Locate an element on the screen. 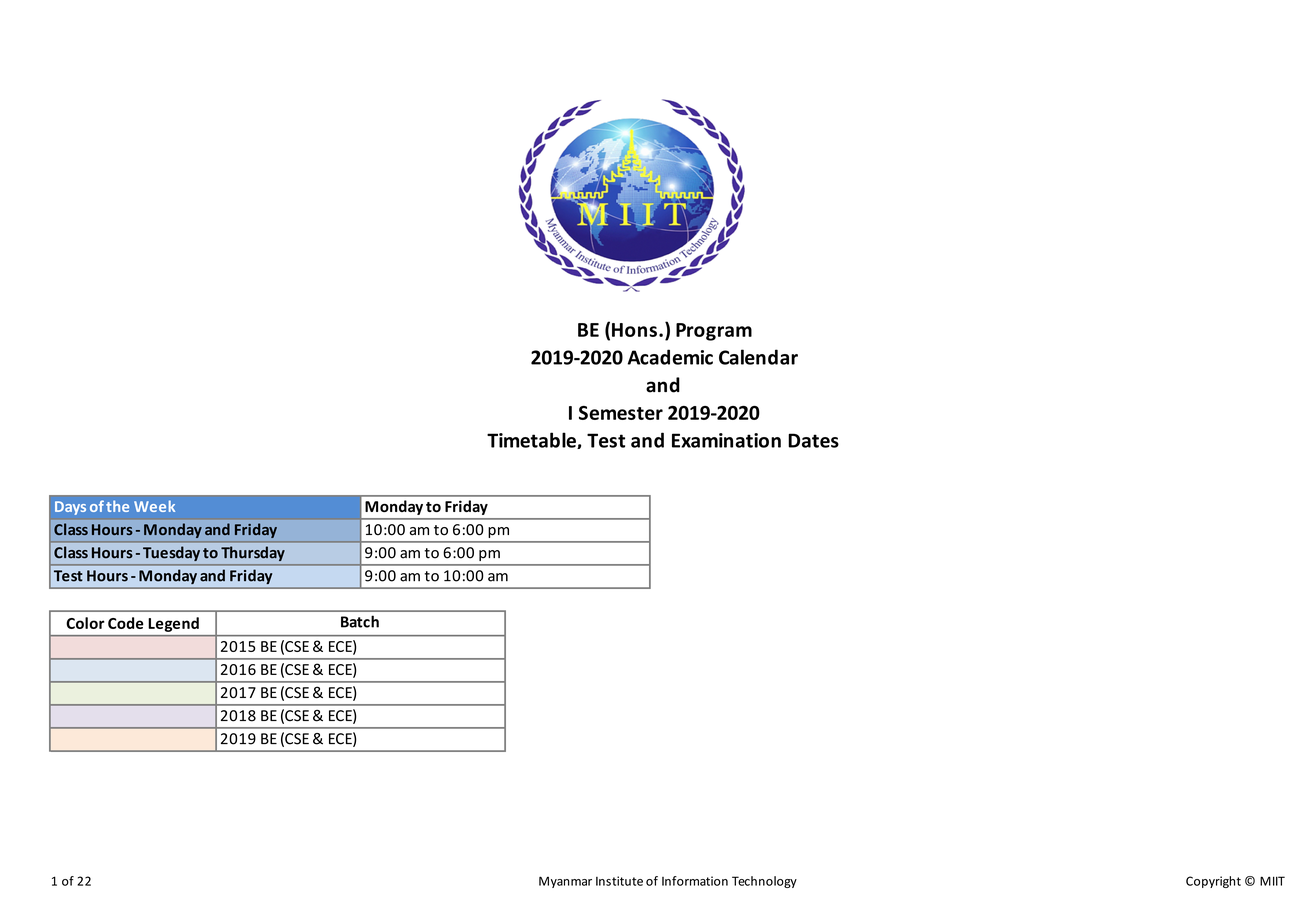 The width and height of the screenshot is (1308, 924). Academic is located at coordinates (670, 357).
